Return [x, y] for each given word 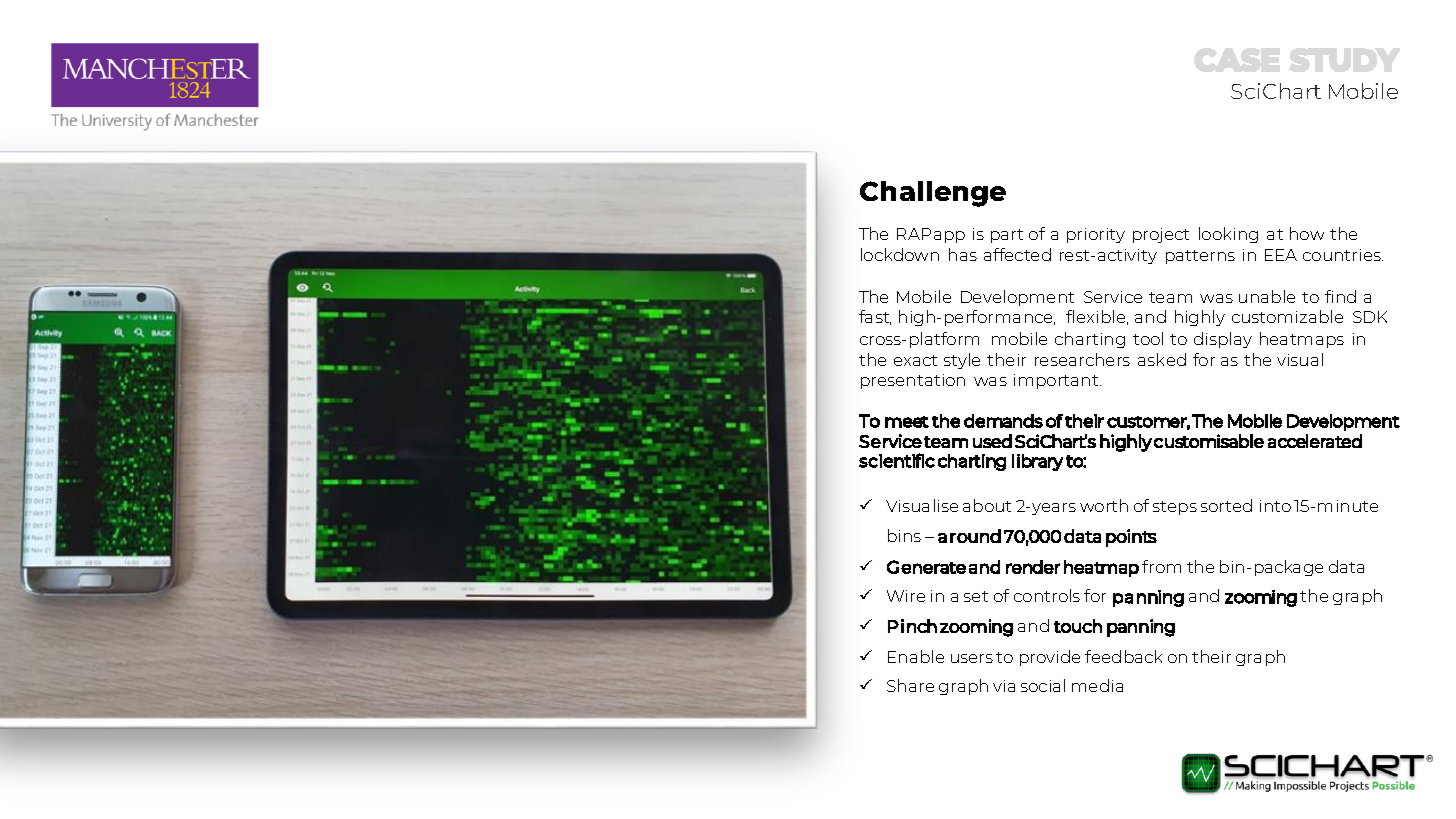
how [1307, 233]
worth [1104, 505]
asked [1162, 359]
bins [904, 535]
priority [1096, 235]
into [1275, 506]
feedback [1123, 656]
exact [915, 360]
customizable [1287, 316]
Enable [916, 656]
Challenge [933, 194]
